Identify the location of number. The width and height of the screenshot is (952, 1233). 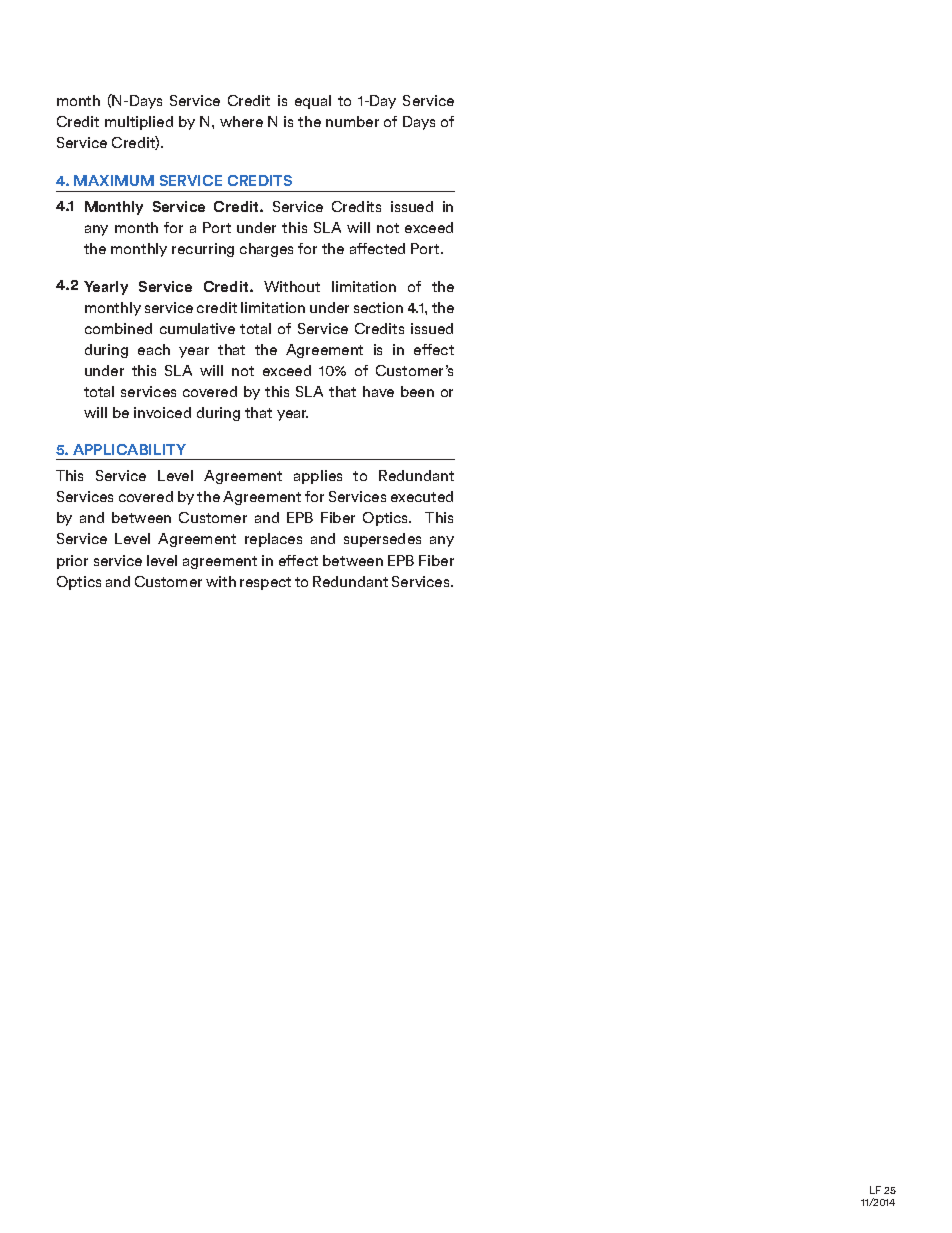
(352, 121).
